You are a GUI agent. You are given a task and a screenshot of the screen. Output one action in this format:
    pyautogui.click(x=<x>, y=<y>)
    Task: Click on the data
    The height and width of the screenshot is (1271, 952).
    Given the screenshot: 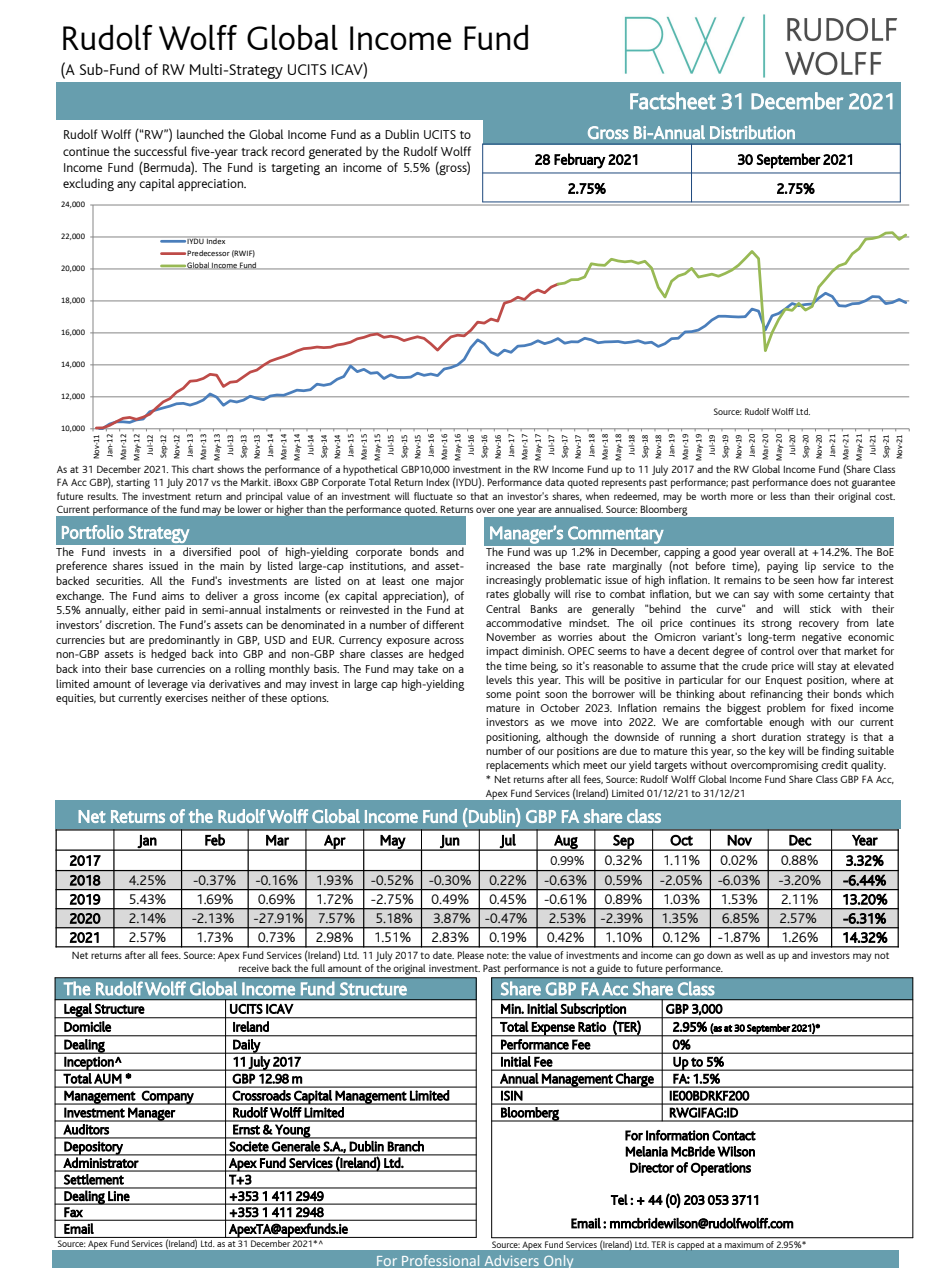 What is the action you would take?
    pyautogui.click(x=554, y=482)
